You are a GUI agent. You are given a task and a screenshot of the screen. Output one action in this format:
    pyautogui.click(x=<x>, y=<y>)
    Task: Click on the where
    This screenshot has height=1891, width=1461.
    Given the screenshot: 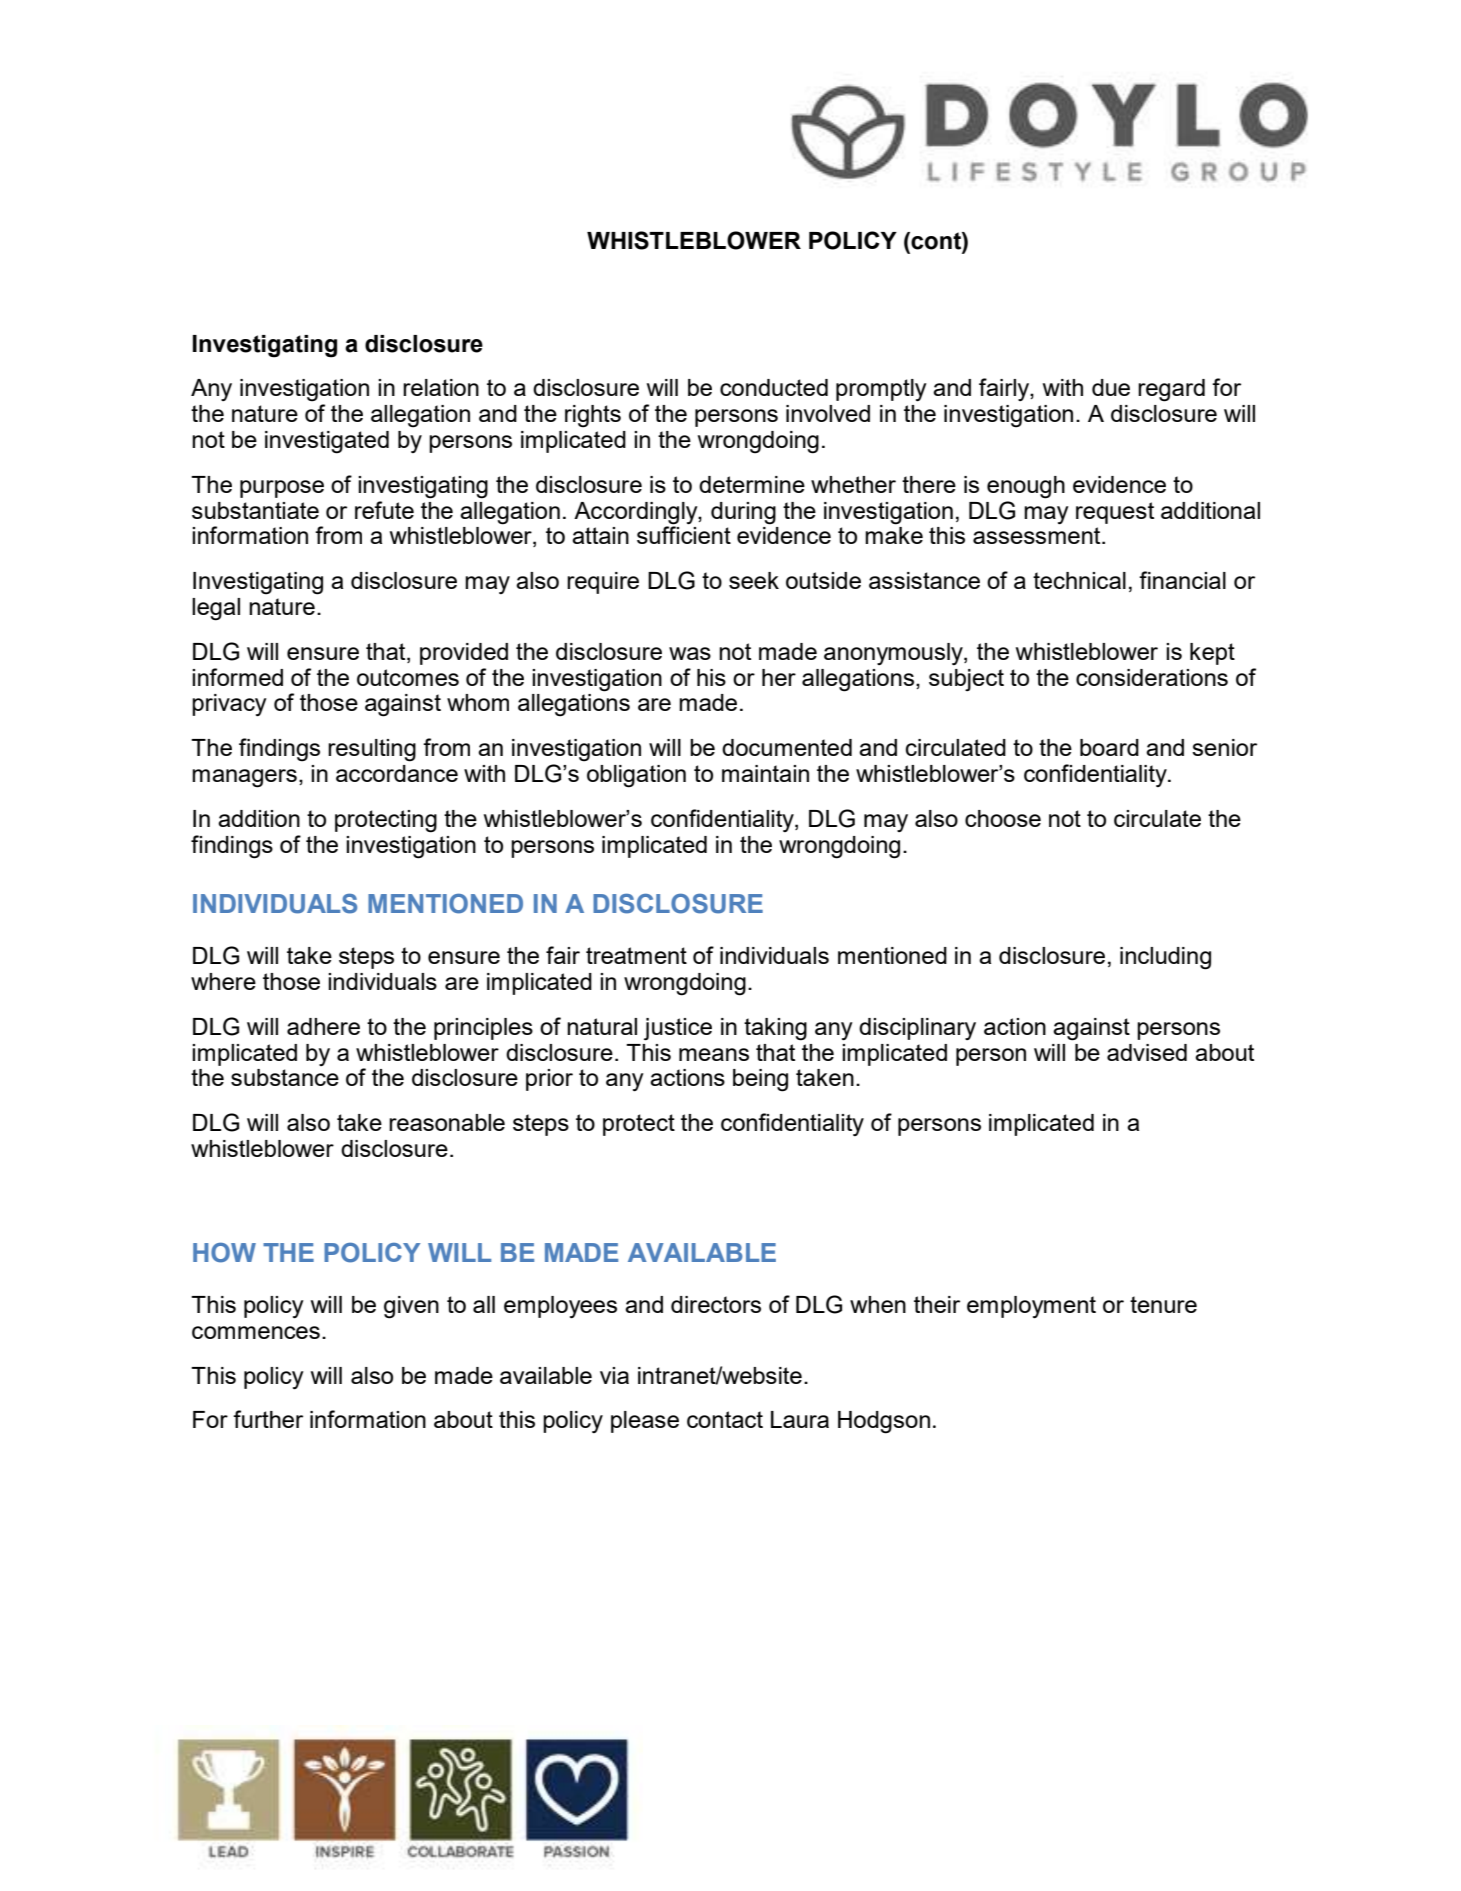 What is the action you would take?
    pyautogui.click(x=223, y=981)
